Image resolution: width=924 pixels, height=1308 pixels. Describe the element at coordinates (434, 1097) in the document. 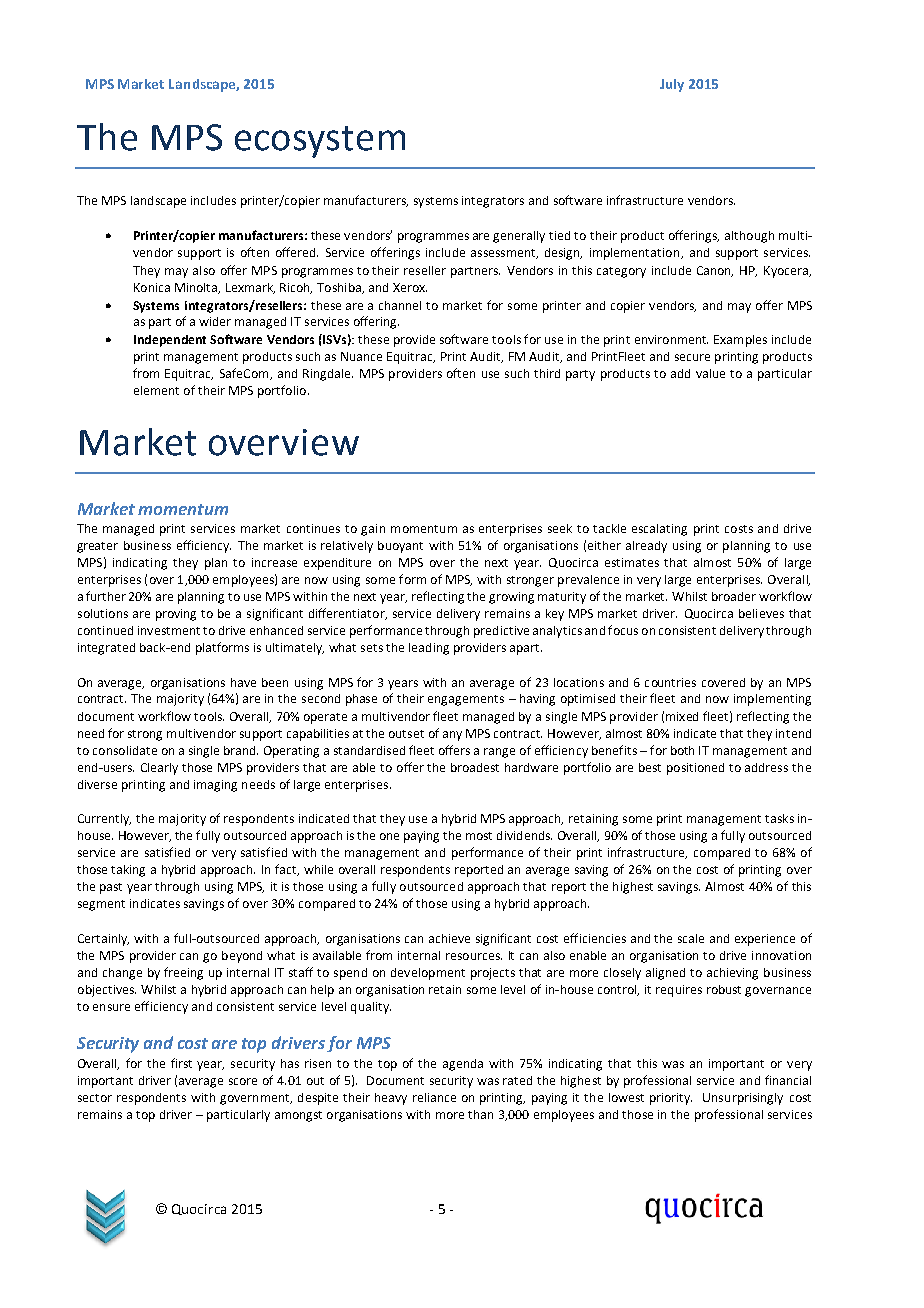

I see `reliance` at that location.
